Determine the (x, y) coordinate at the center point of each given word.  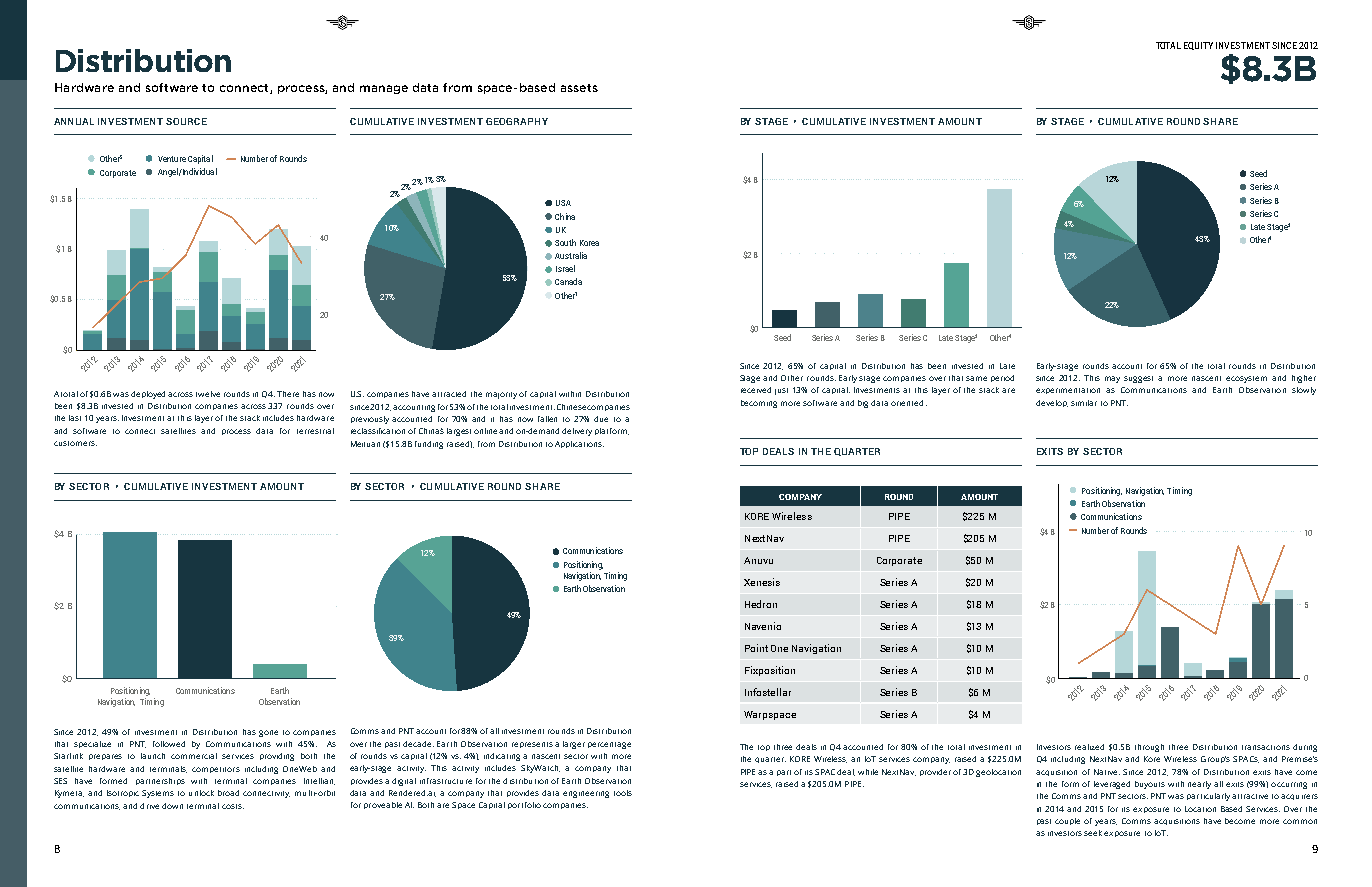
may (1112, 379)
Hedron (761, 604)
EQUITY (1198, 46)
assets (579, 88)
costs (233, 806)
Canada (568, 281)
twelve (208, 394)
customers (75, 443)
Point (756, 648)
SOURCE (186, 121)
